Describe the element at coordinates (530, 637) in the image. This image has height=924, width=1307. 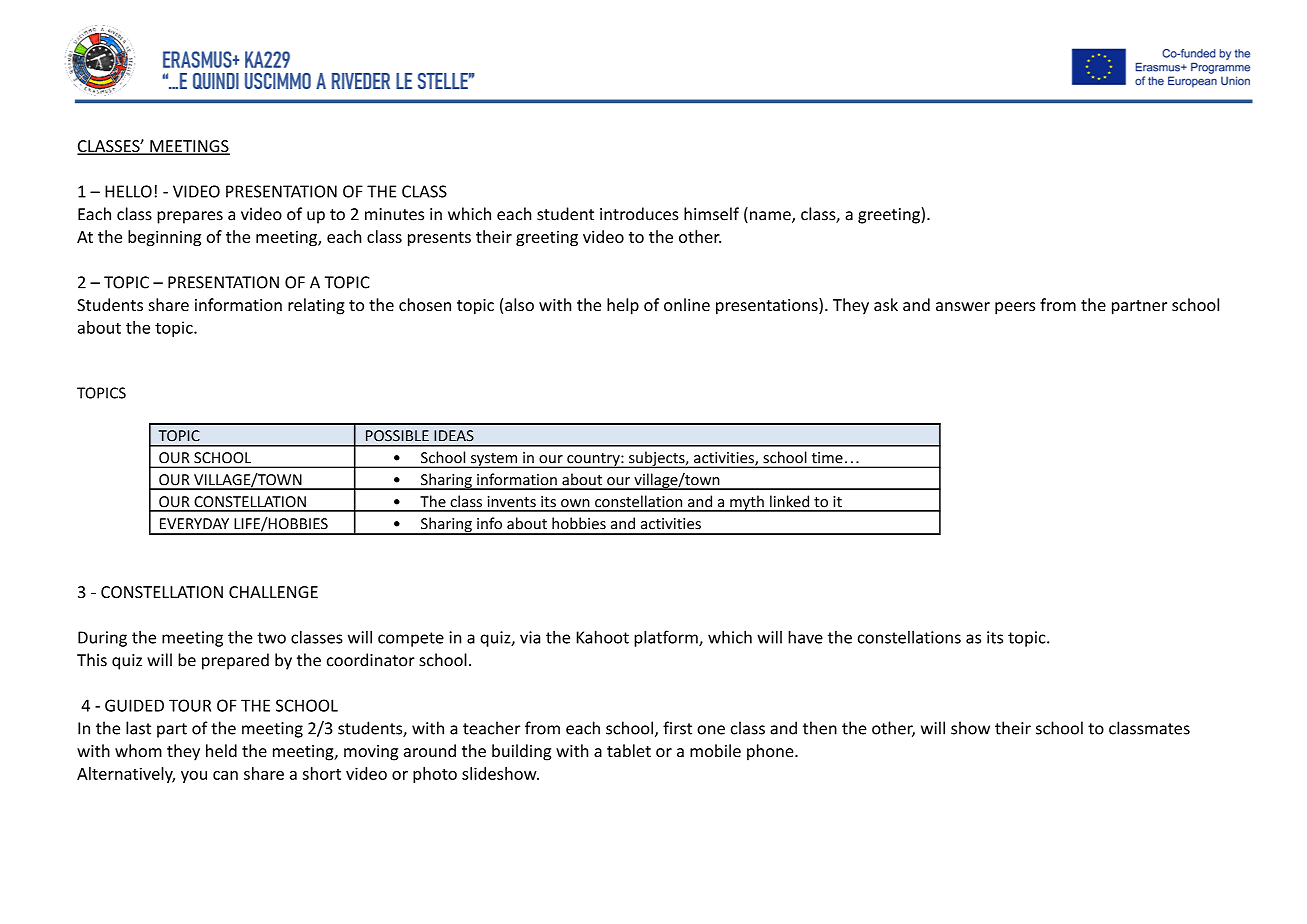
I see `via` at that location.
